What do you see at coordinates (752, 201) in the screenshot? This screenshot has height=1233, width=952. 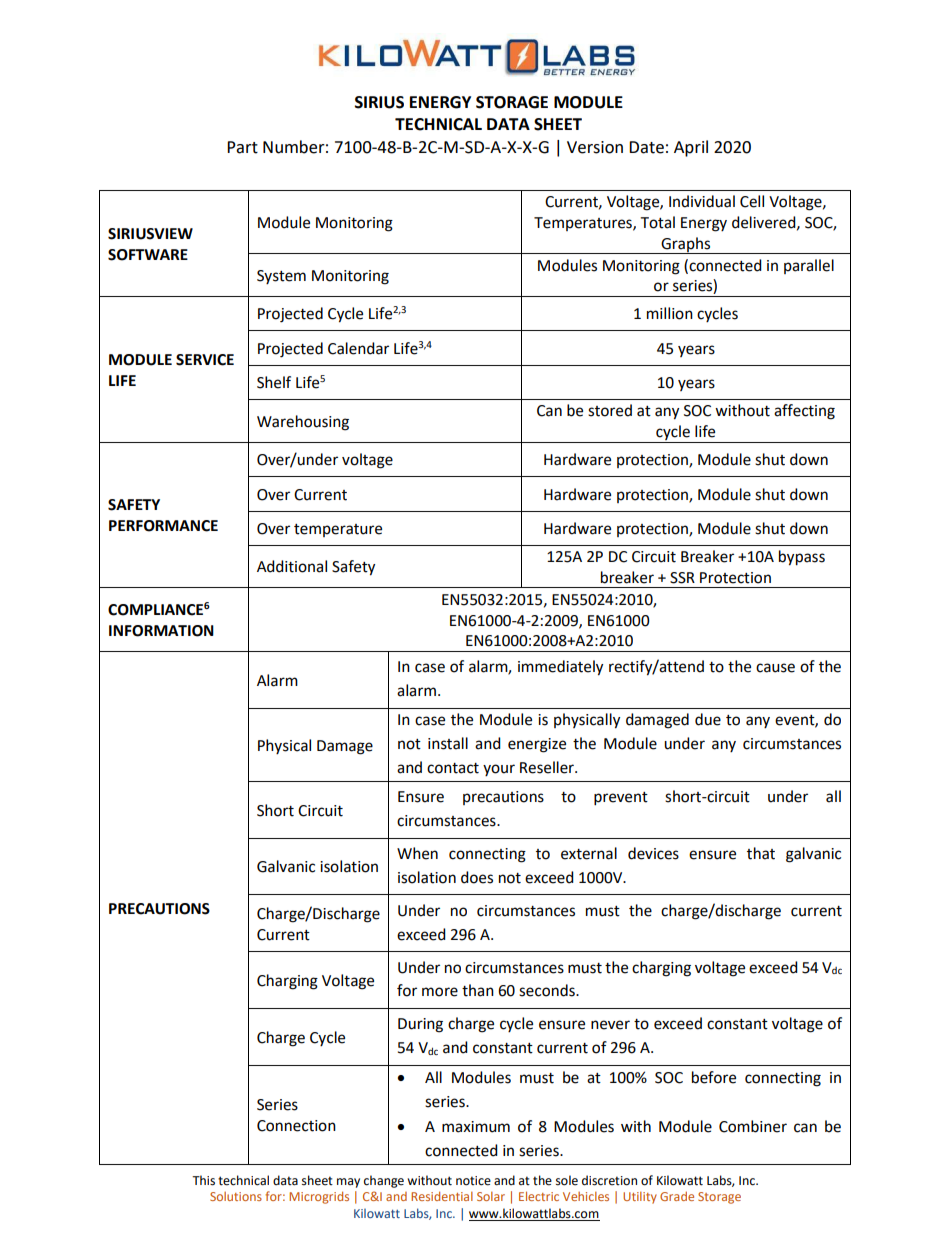 I see `Cell` at bounding box center [752, 201].
